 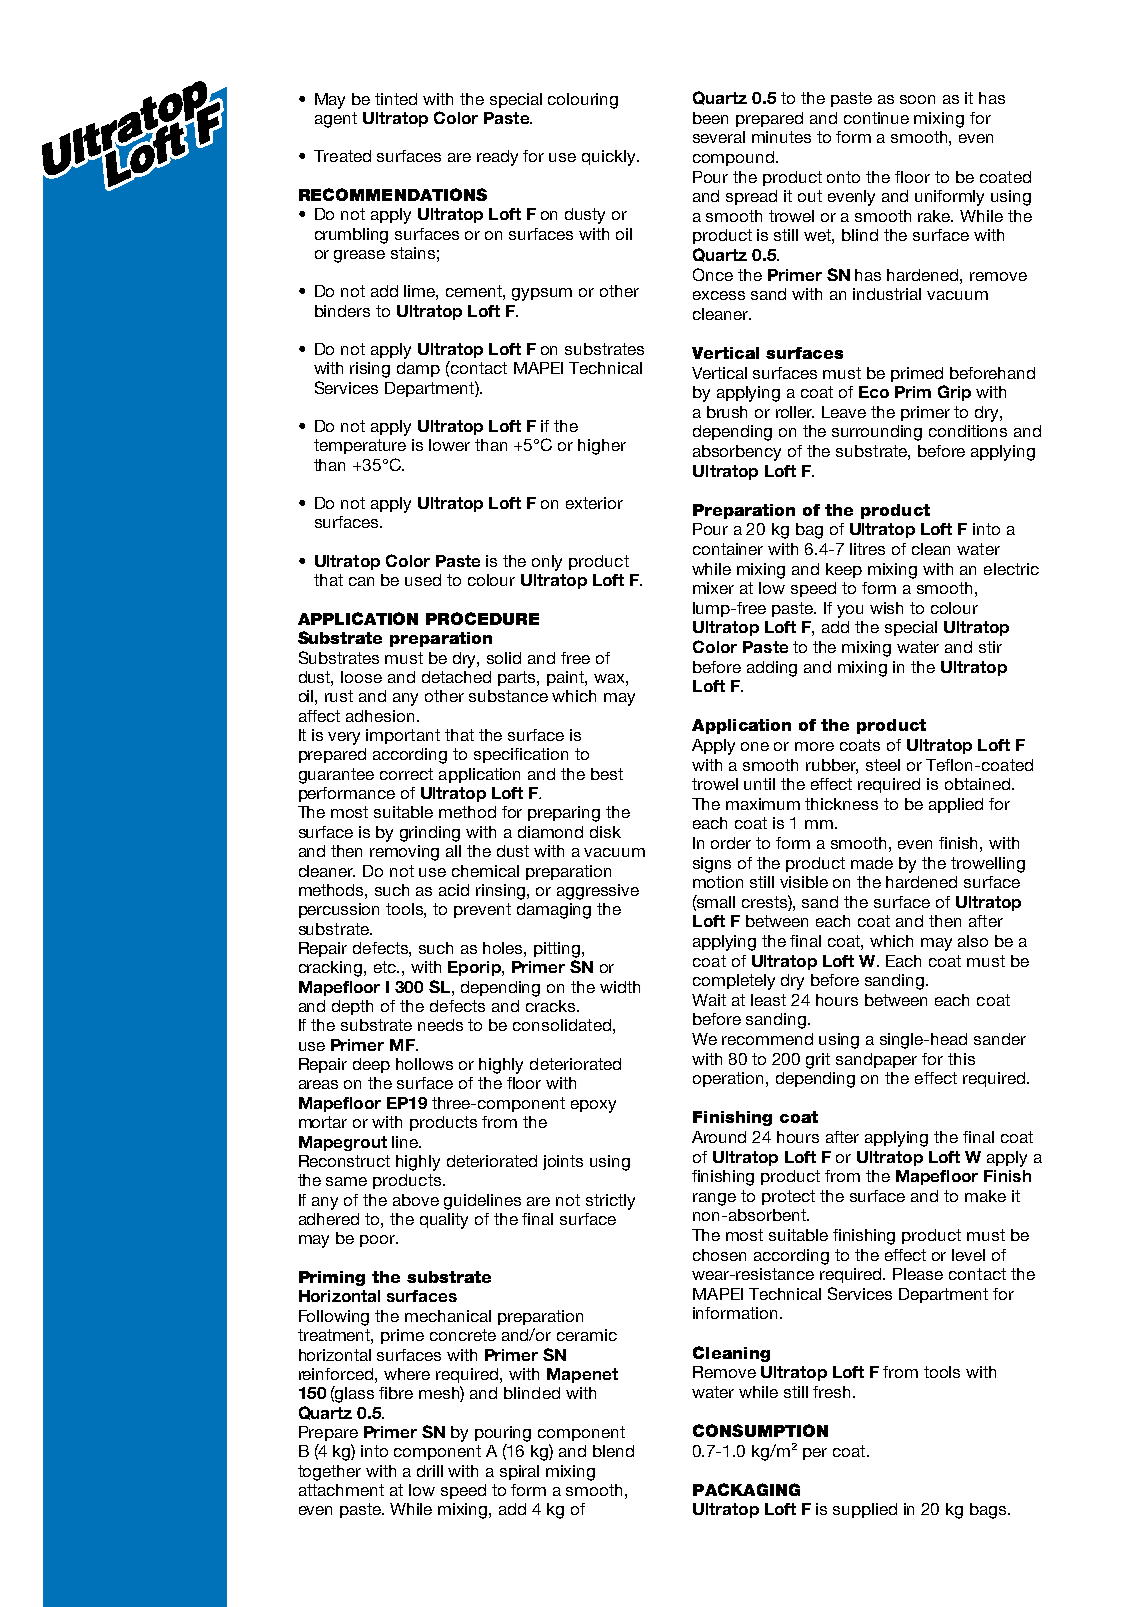 What do you see at coordinates (613, 1451) in the image?
I see `blend` at bounding box center [613, 1451].
